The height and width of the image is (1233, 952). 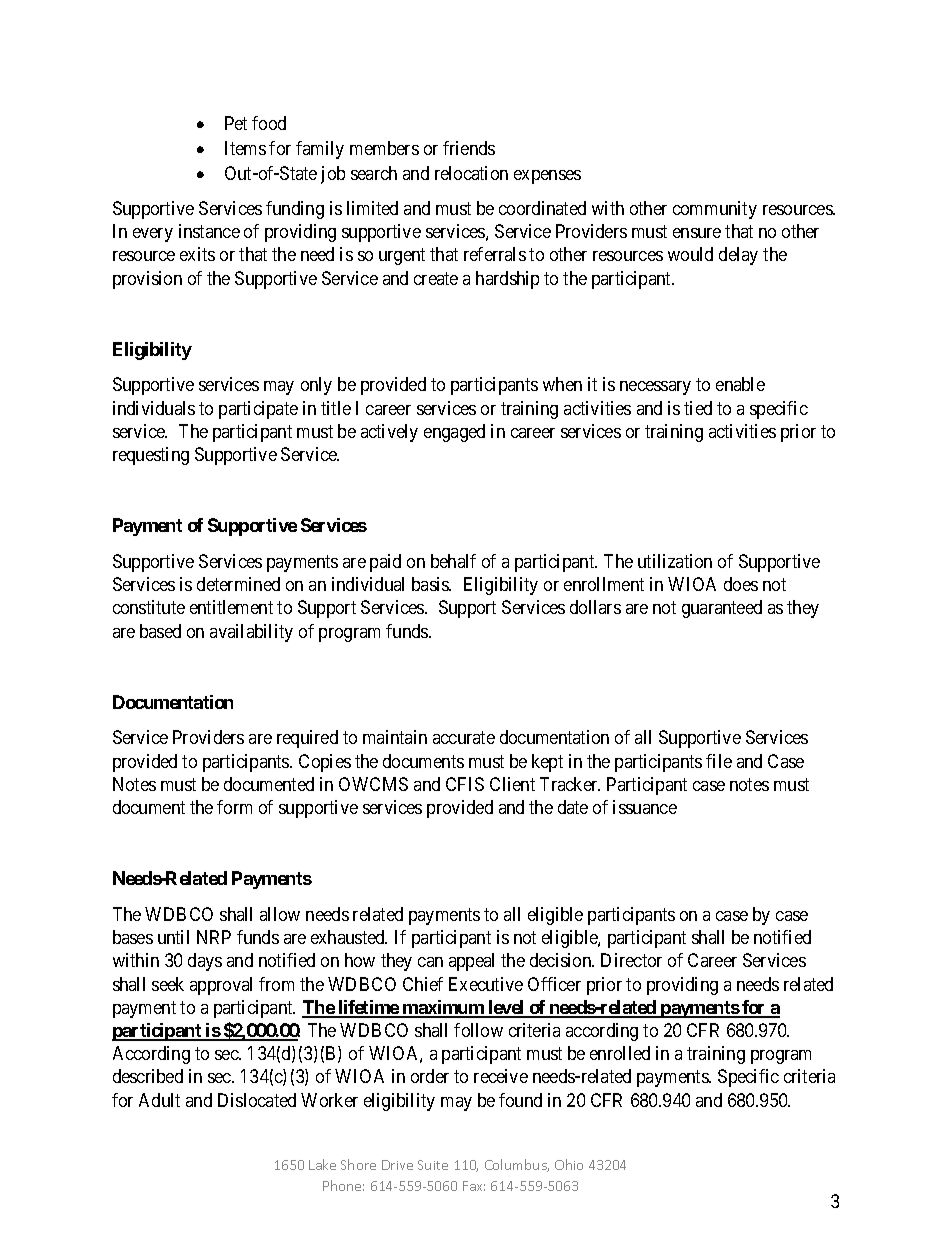 I want to click on file, so click(x=719, y=761).
